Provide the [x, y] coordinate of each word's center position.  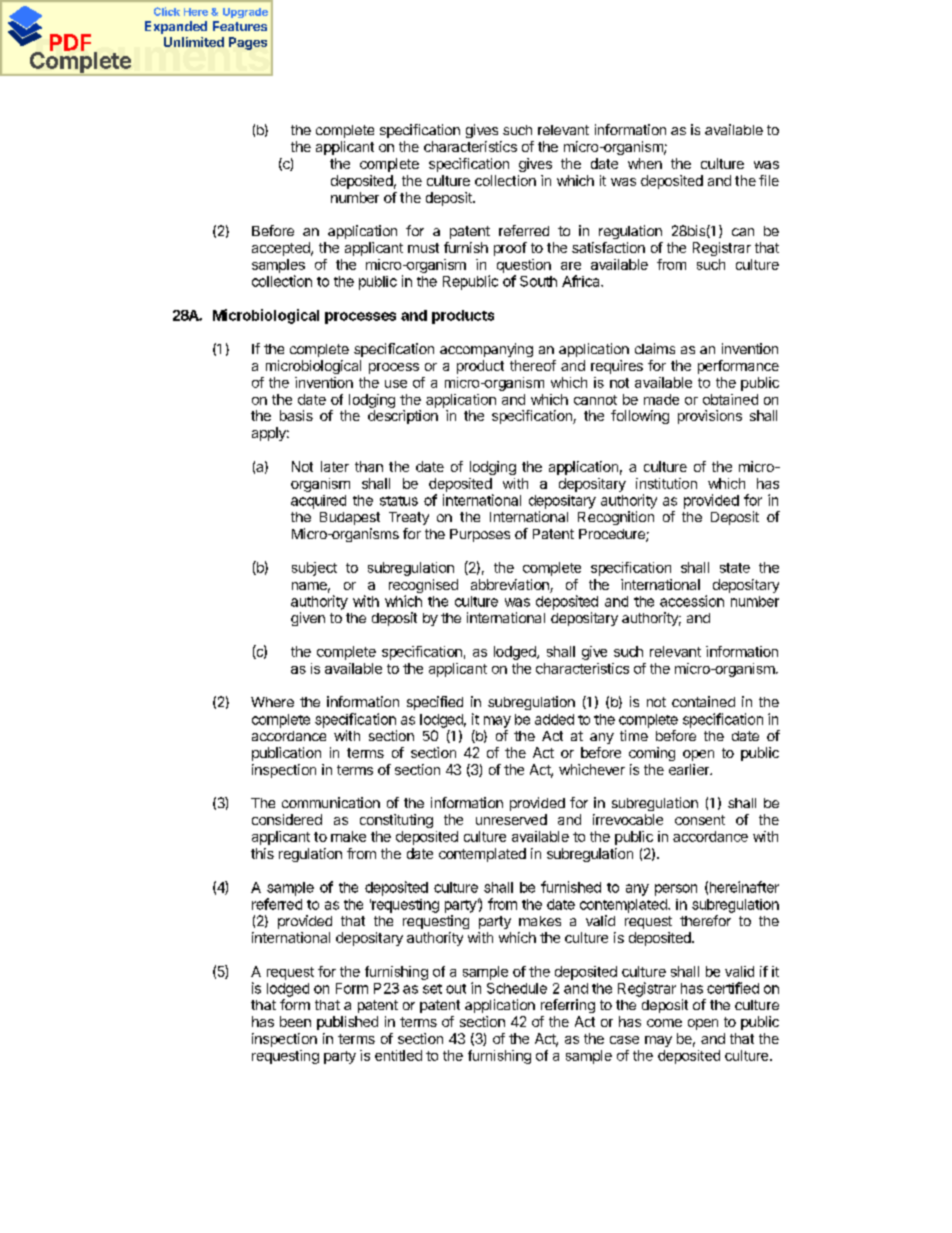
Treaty [409, 518]
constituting [396, 821]
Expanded [176, 27]
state [735, 568]
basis [296, 415]
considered [287, 819]
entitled [398, 1055]
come [664, 1023]
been [295, 1021]
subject [314, 569]
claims [655, 348]
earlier [690, 769]
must [423, 248]
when [645, 163]
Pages [248, 43]
